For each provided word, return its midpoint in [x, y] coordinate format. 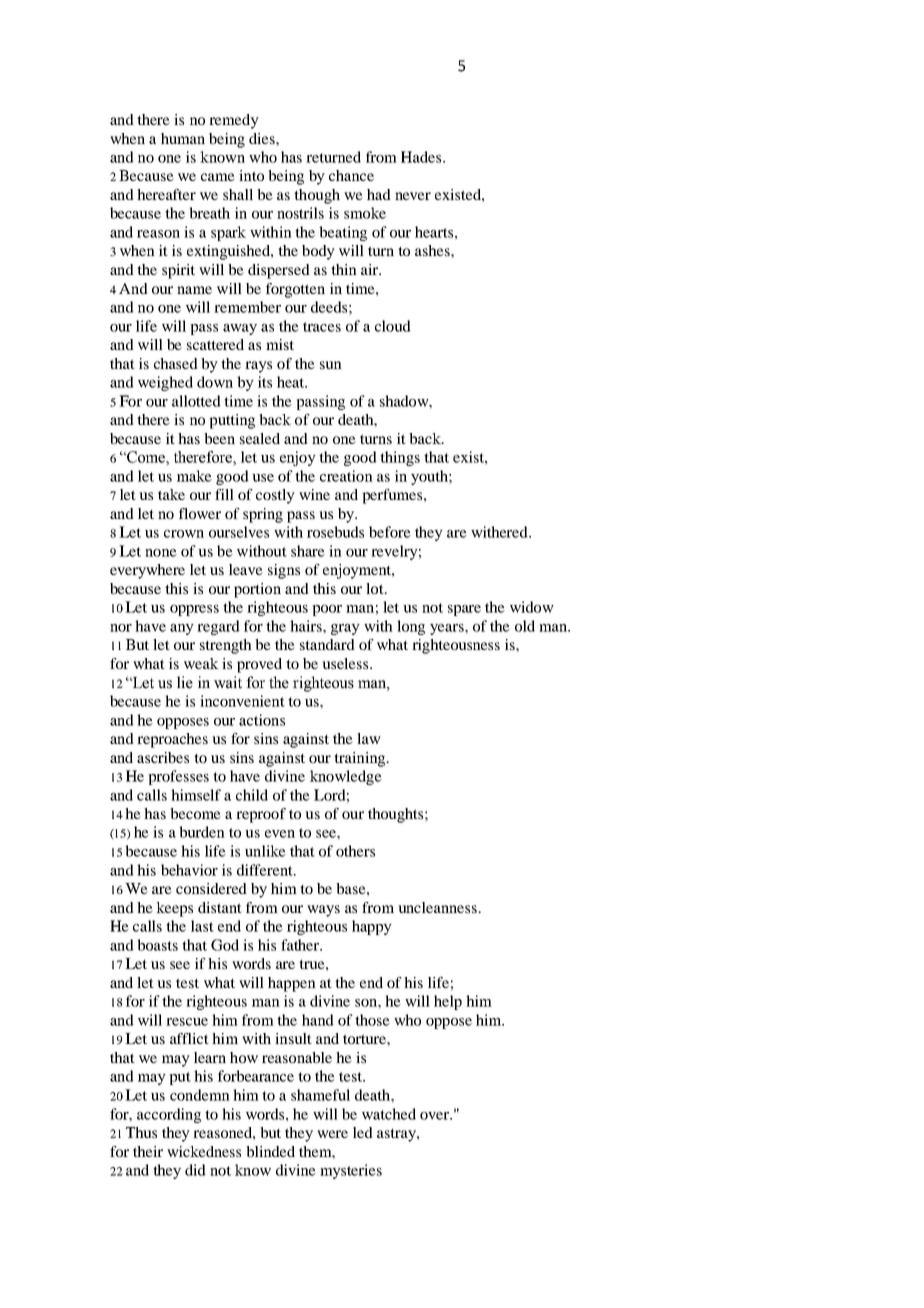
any [182, 629]
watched [389, 1114]
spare [464, 610]
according [169, 1115]
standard [327, 644]
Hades [422, 157]
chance [351, 175]
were [332, 1134]
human [183, 138]
